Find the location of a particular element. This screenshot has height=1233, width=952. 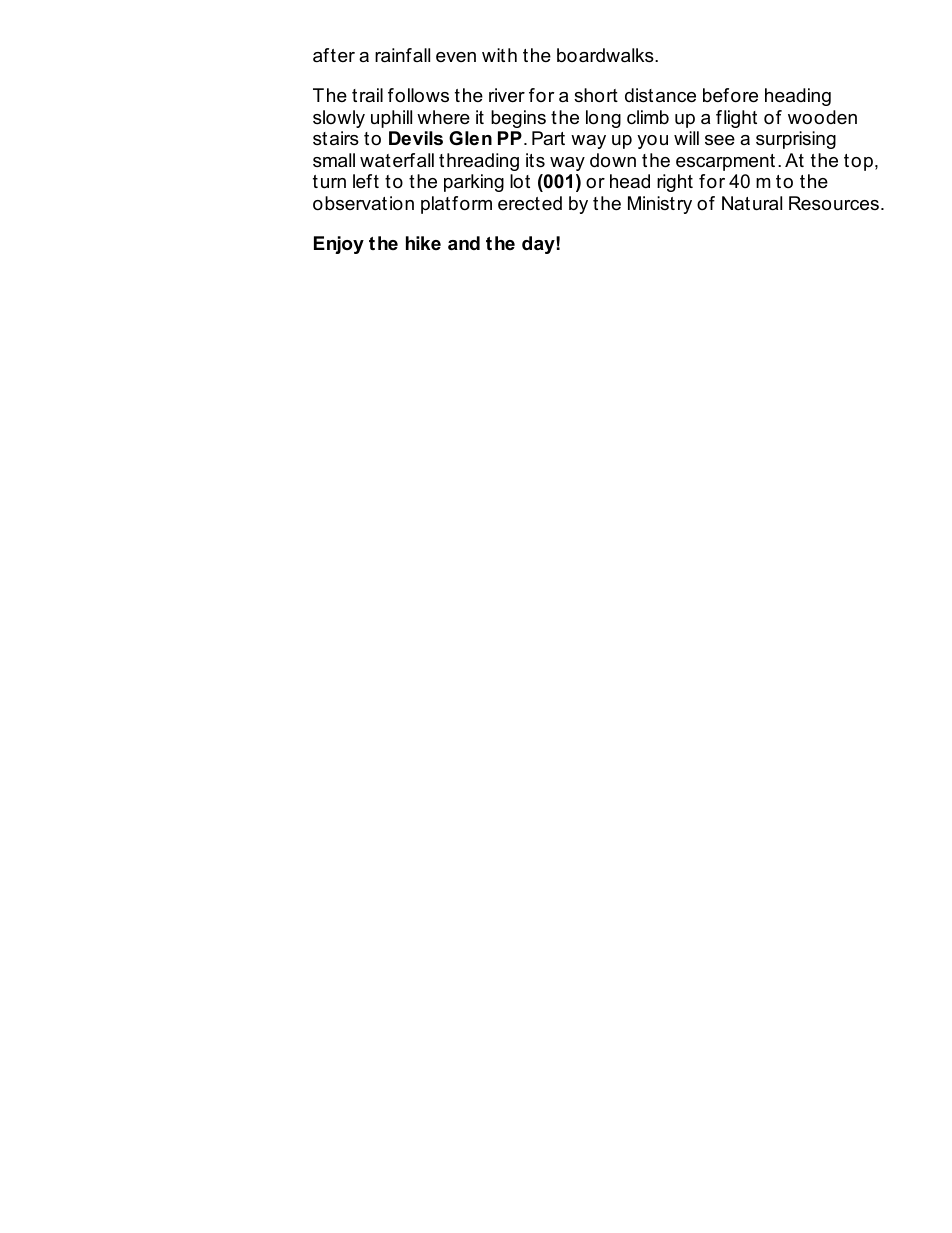

rainfall is located at coordinates (402, 55).
